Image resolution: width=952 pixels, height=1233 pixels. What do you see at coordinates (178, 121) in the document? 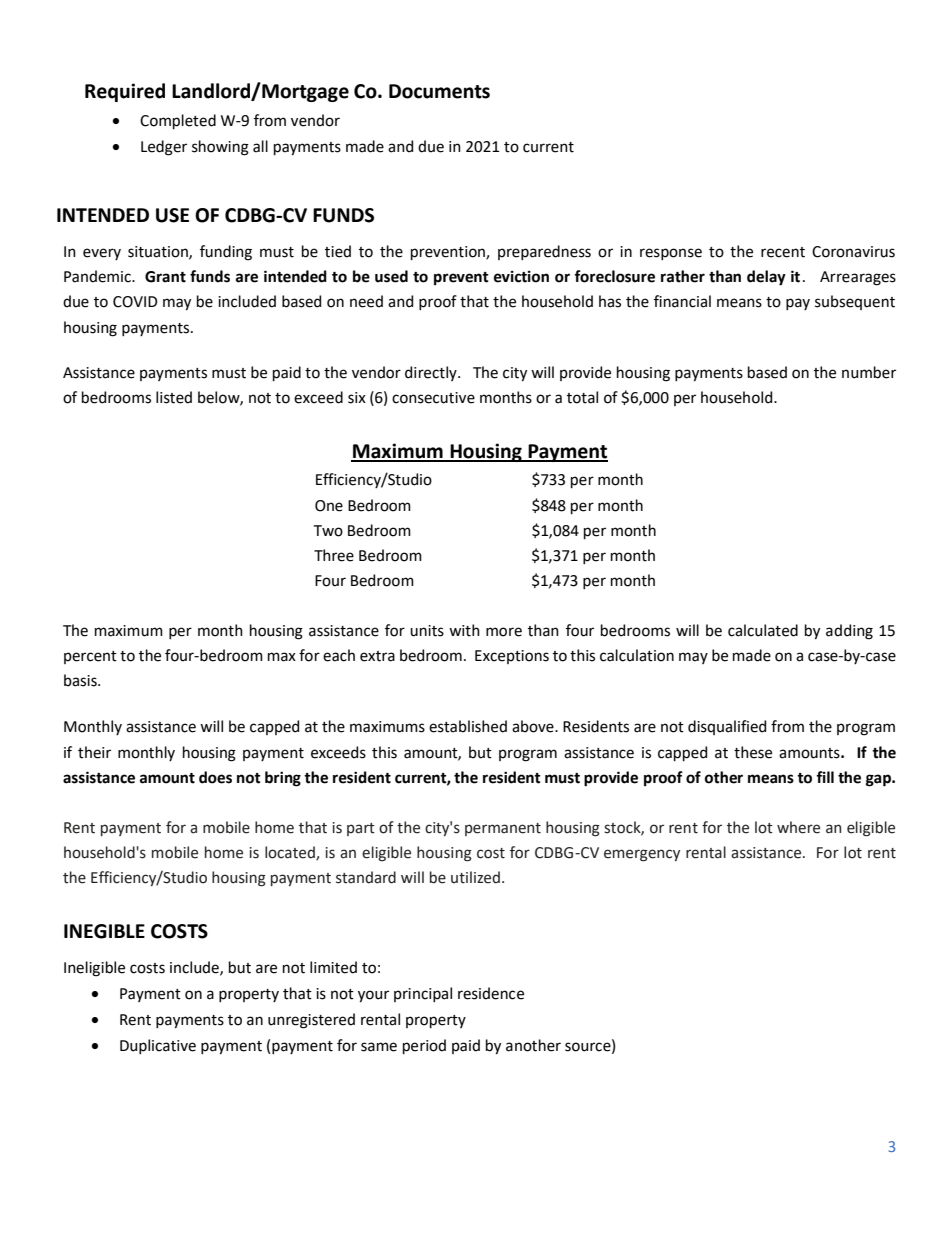
I see `Completed` at bounding box center [178, 121].
